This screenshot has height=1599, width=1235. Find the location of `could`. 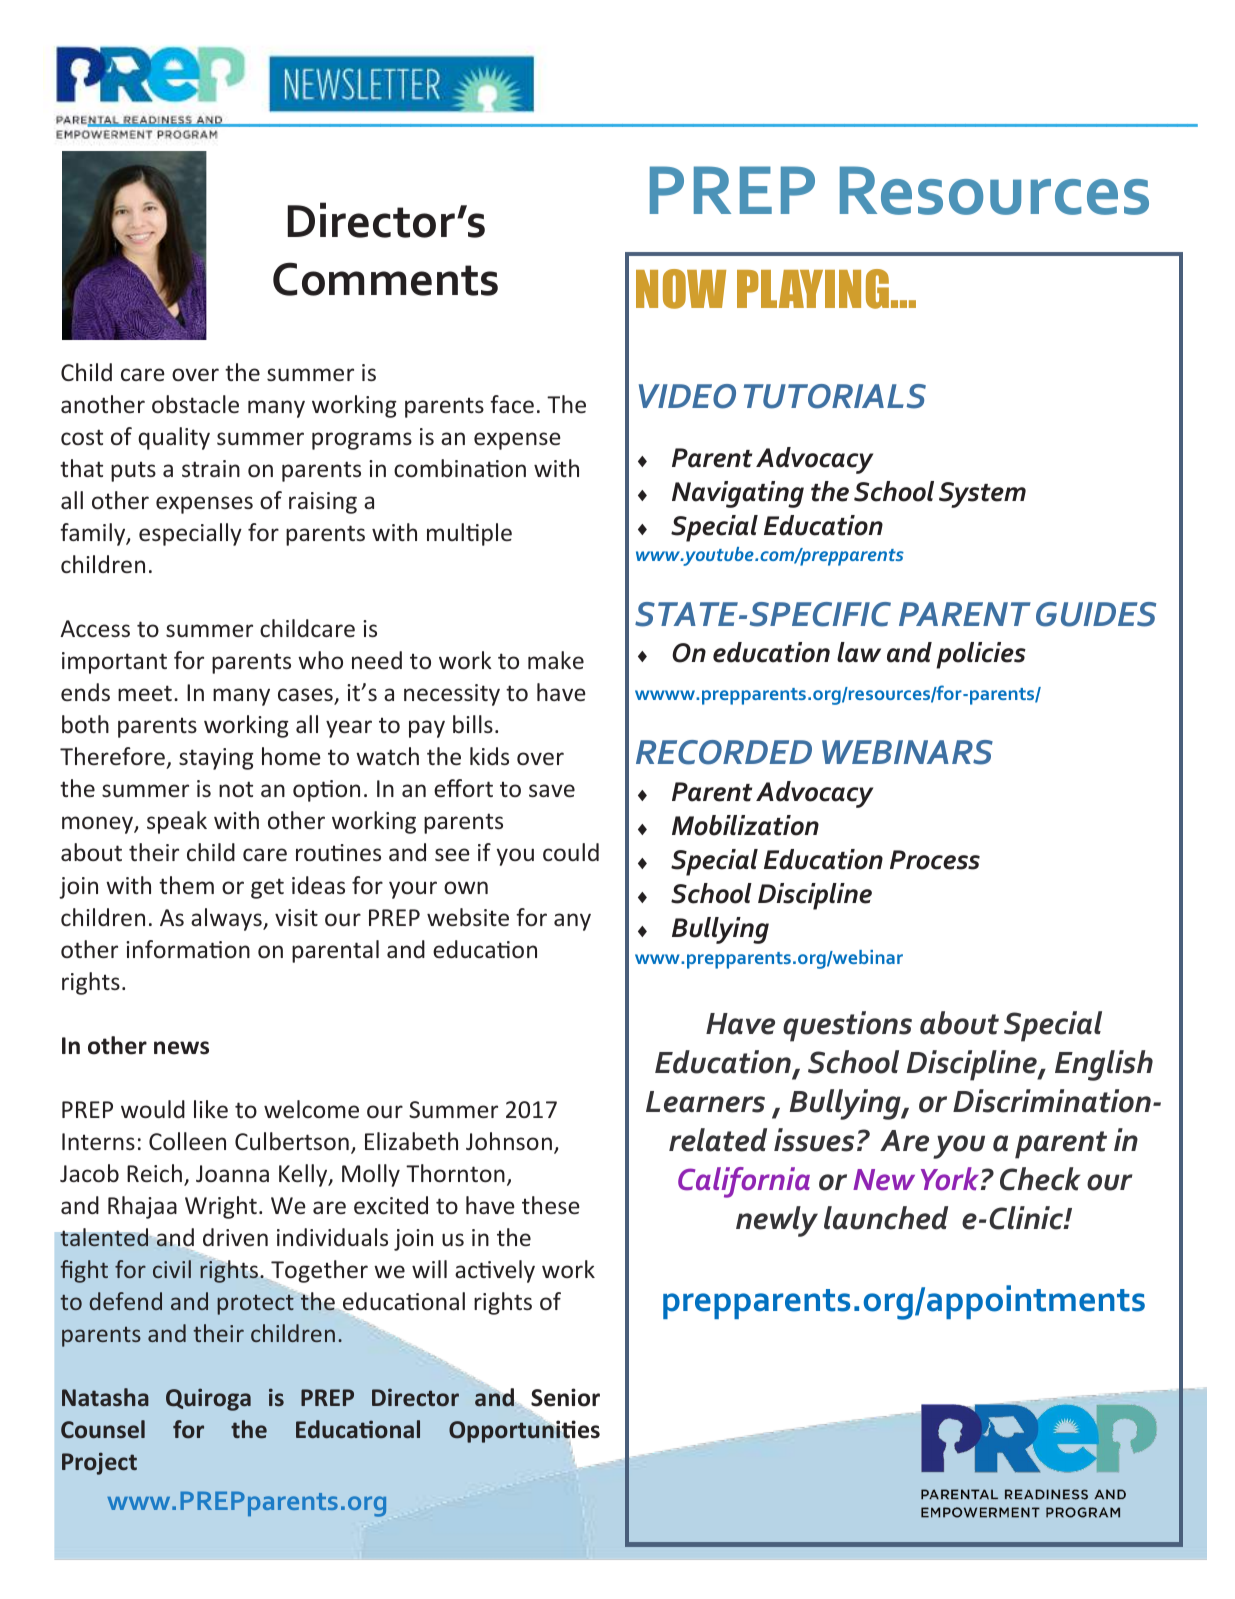

could is located at coordinates (571, 852).
